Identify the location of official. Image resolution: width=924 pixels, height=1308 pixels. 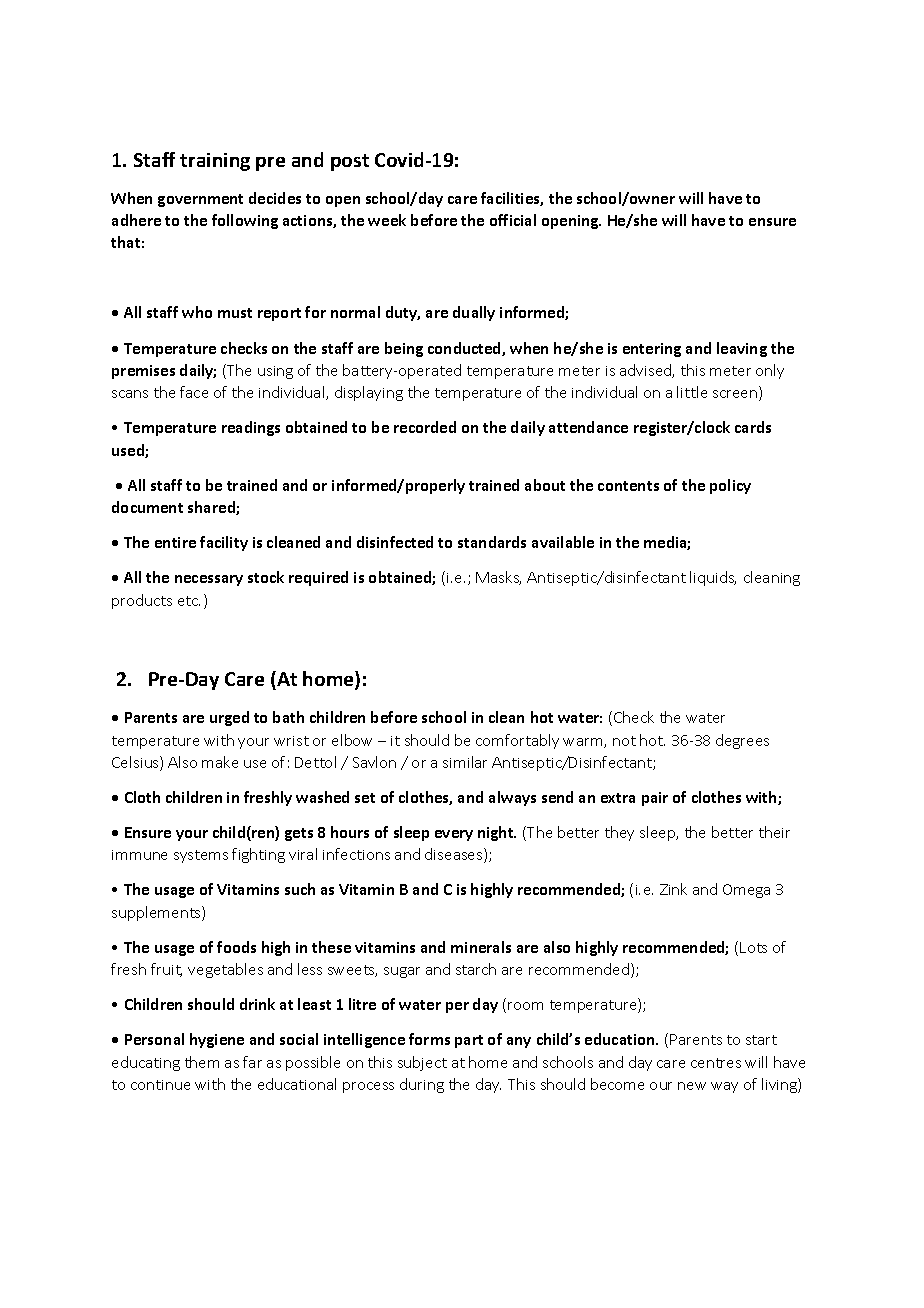
(513, 220).
